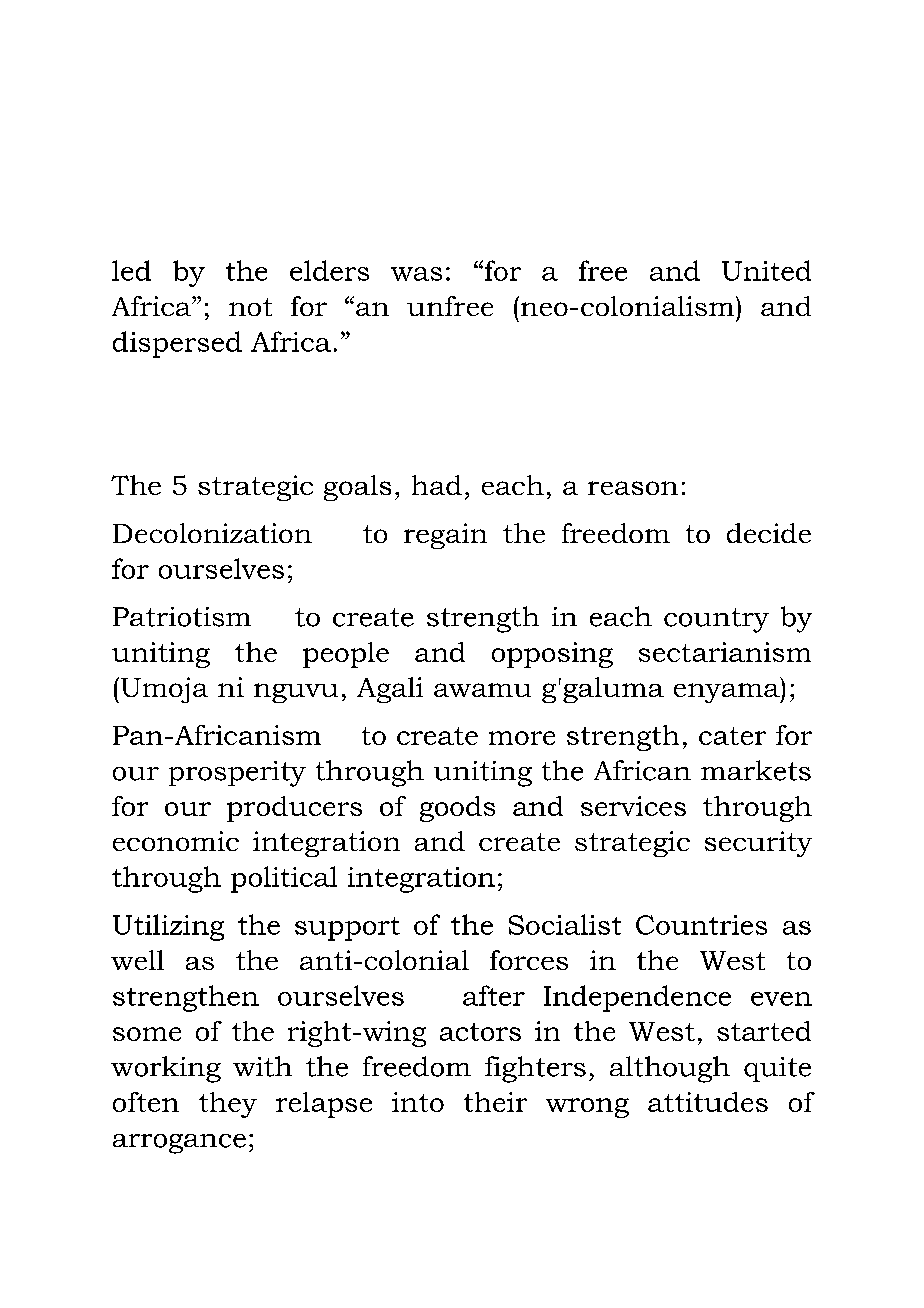 This screenshot has height=1308, width=924. Describe the element at coordinates (766, 270) in the screenshot. I see `United` at that location.
